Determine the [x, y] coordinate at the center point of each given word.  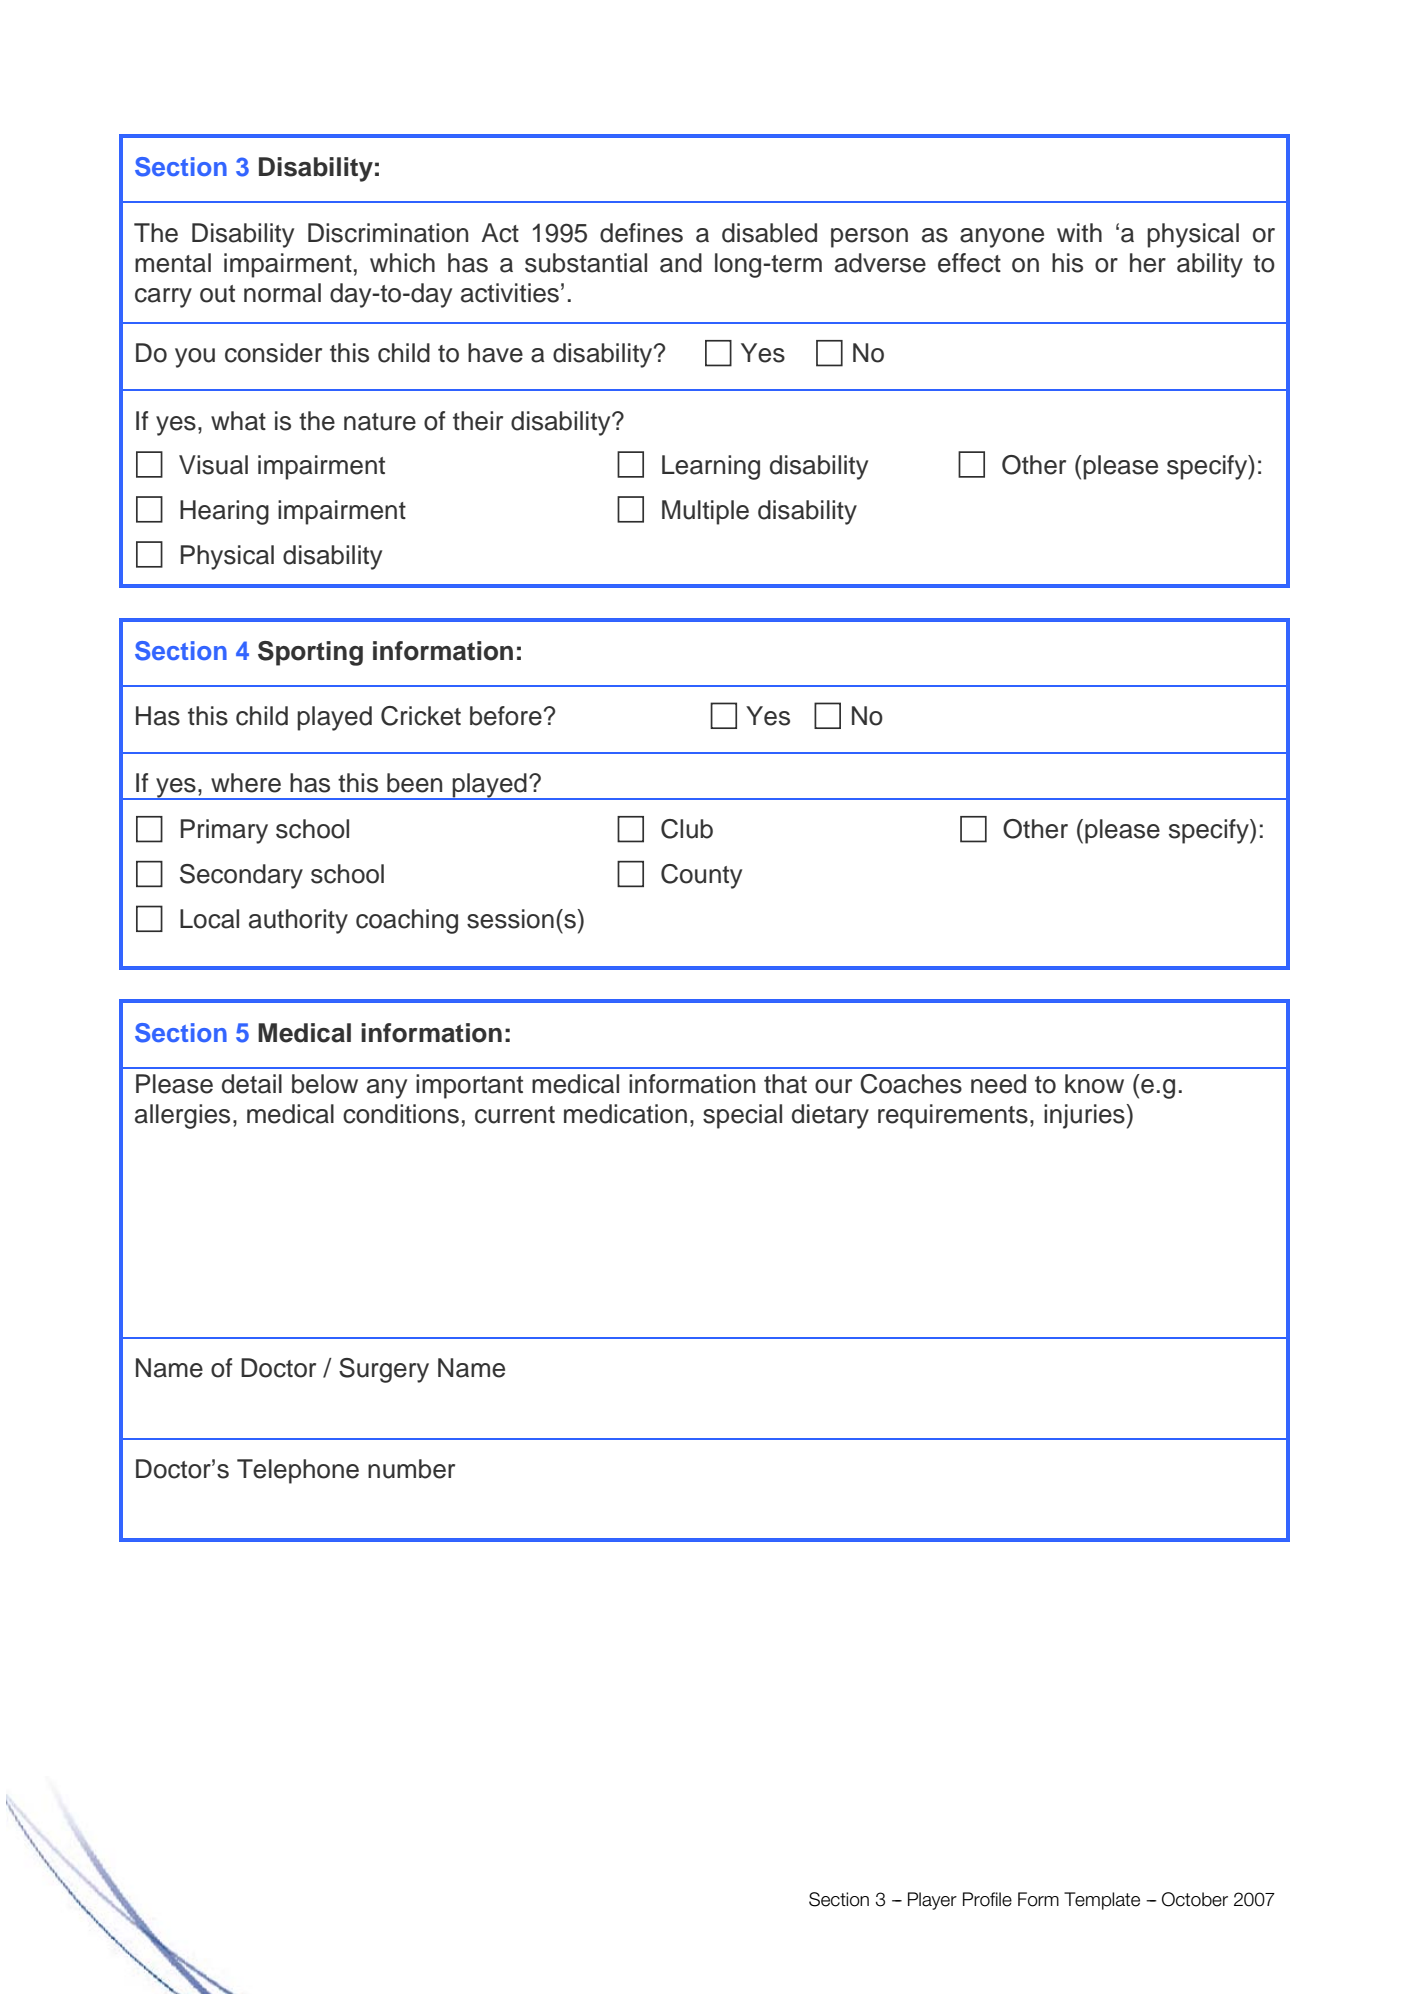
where [246, 783]
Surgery [384, 1370]
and [681, 263]
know [1094, 1084]
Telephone [298, 1471]
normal [282, 293]
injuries [1085, 1116]
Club [687, 829]
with [1079, 232]
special [742, 1116]
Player [932, 1901]
